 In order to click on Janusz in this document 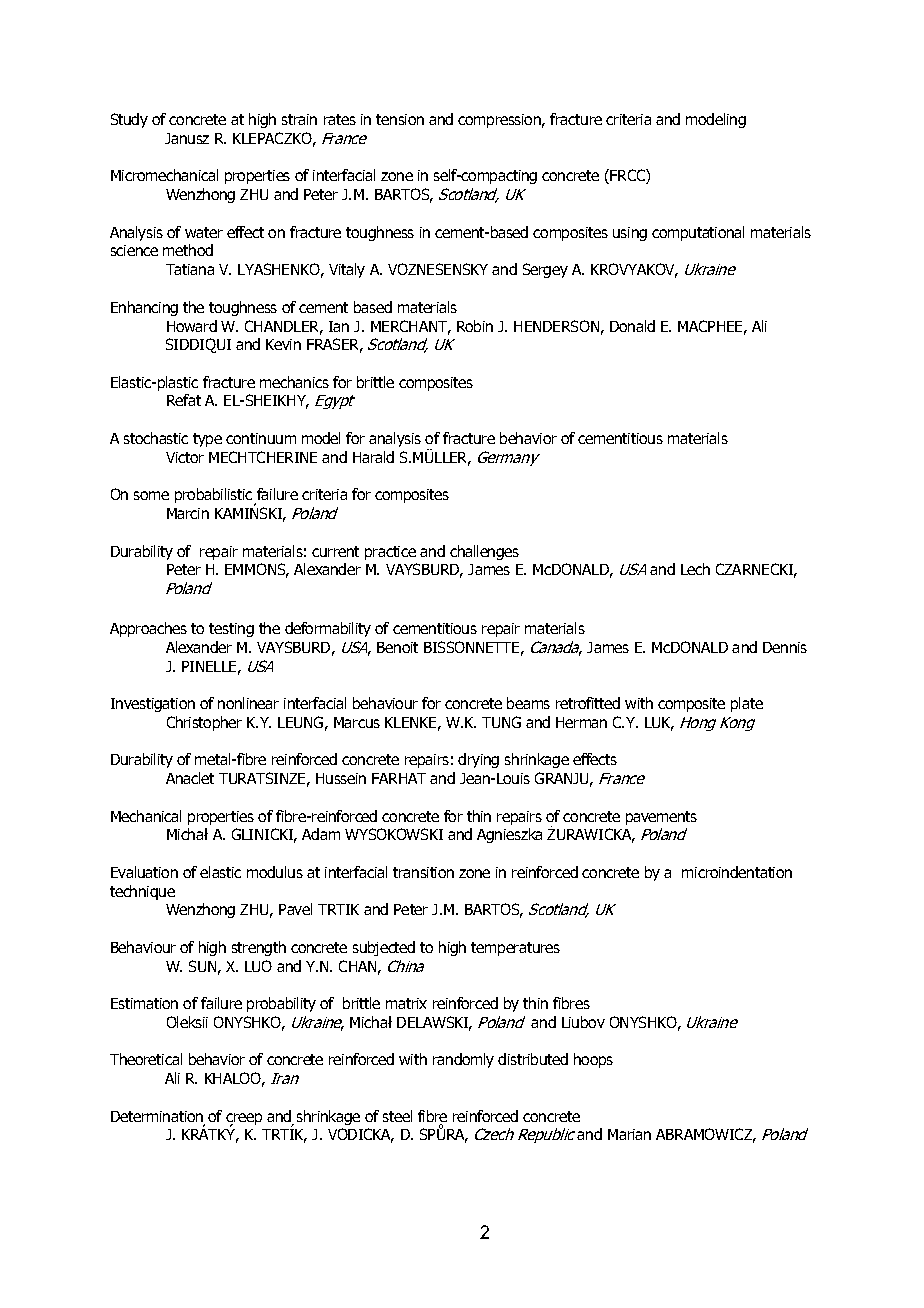, I will do `click(187, 138)`.
